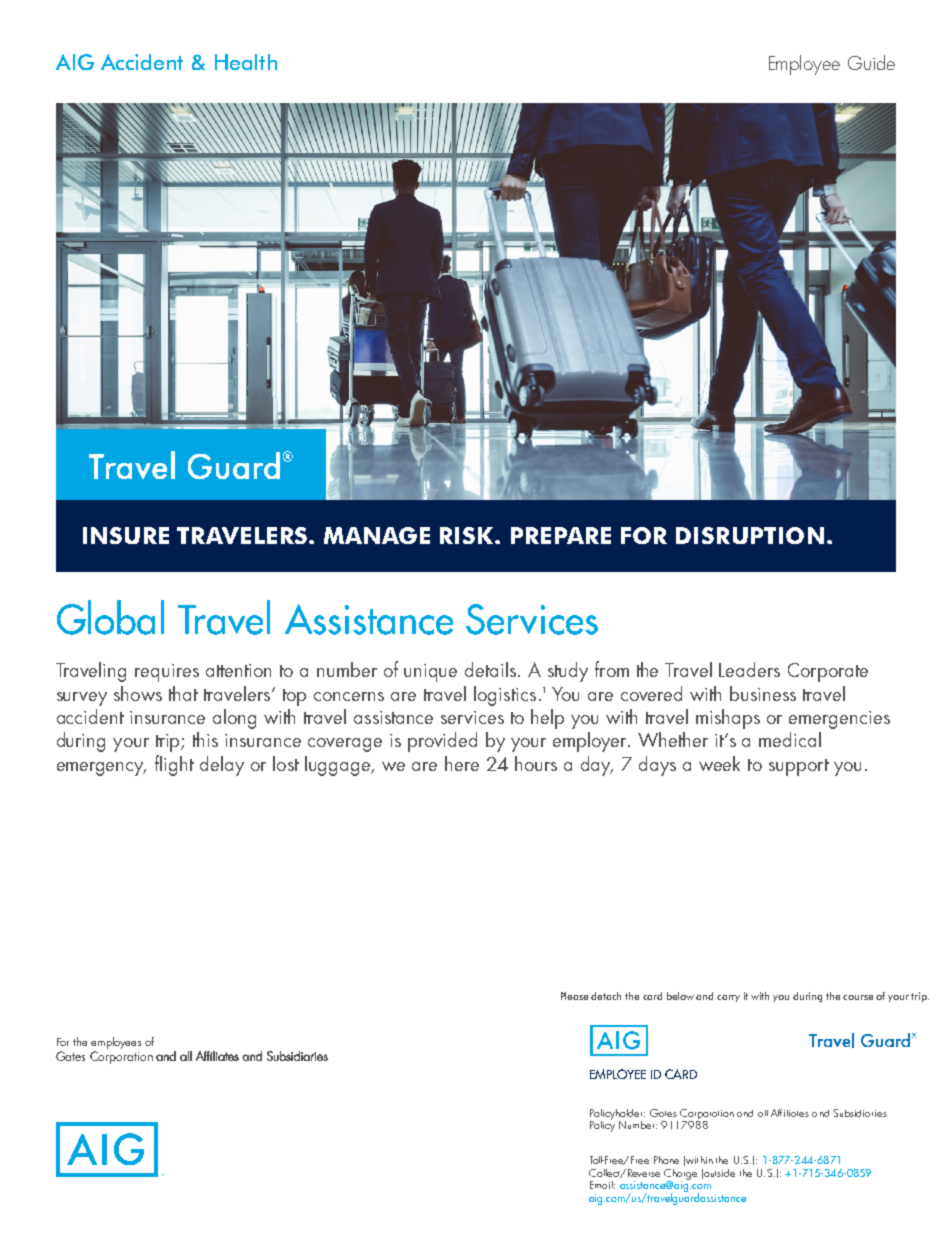 This document has width=952, height=1233. Describe the element at coordinates (871, 62) in the document. I see `Guide` at that location.
